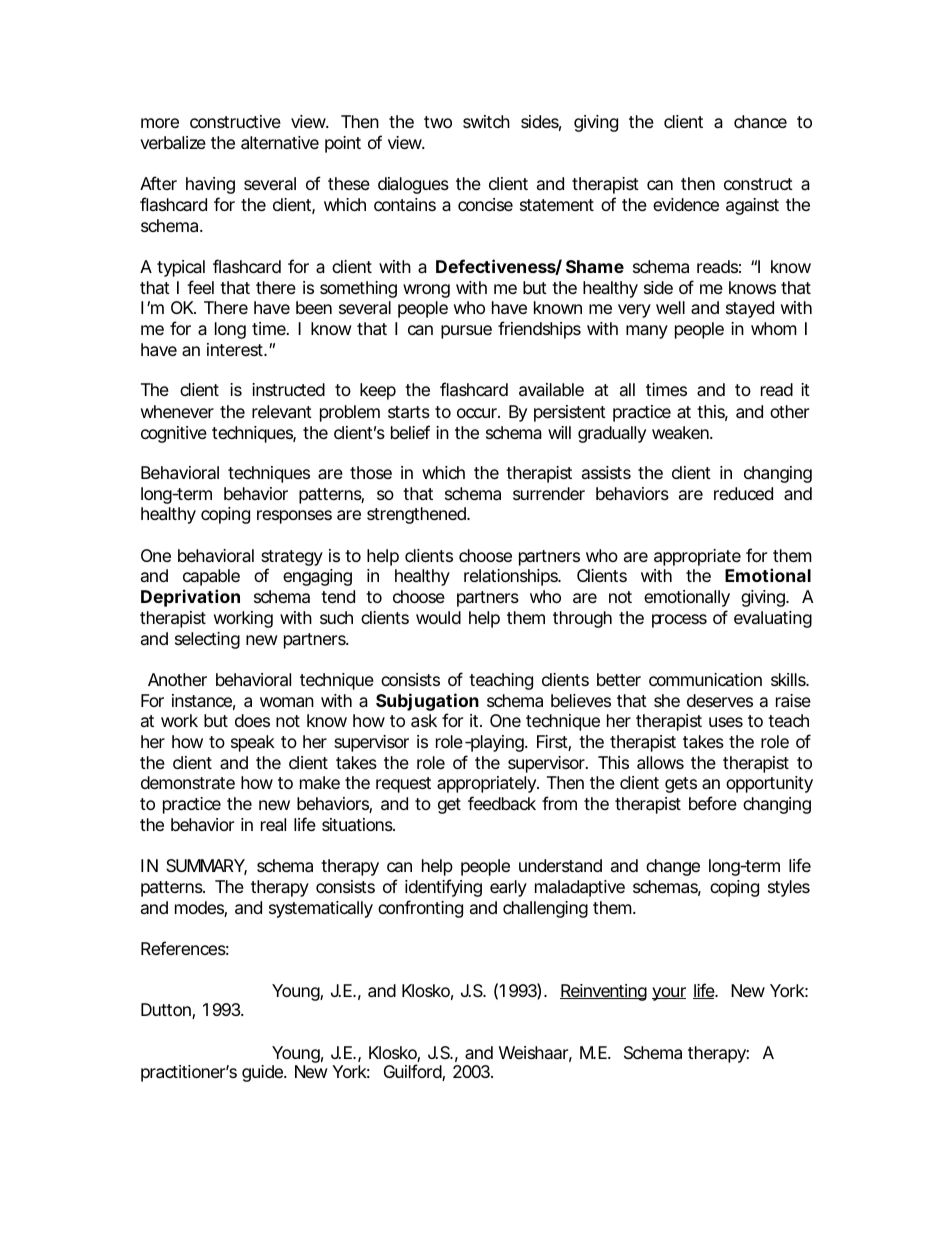 The width and height of the image is (952, 1233). What do you see at coordinates (427, 703) in the image?
I see `Subjugation` at bounding box center [427, 703].
